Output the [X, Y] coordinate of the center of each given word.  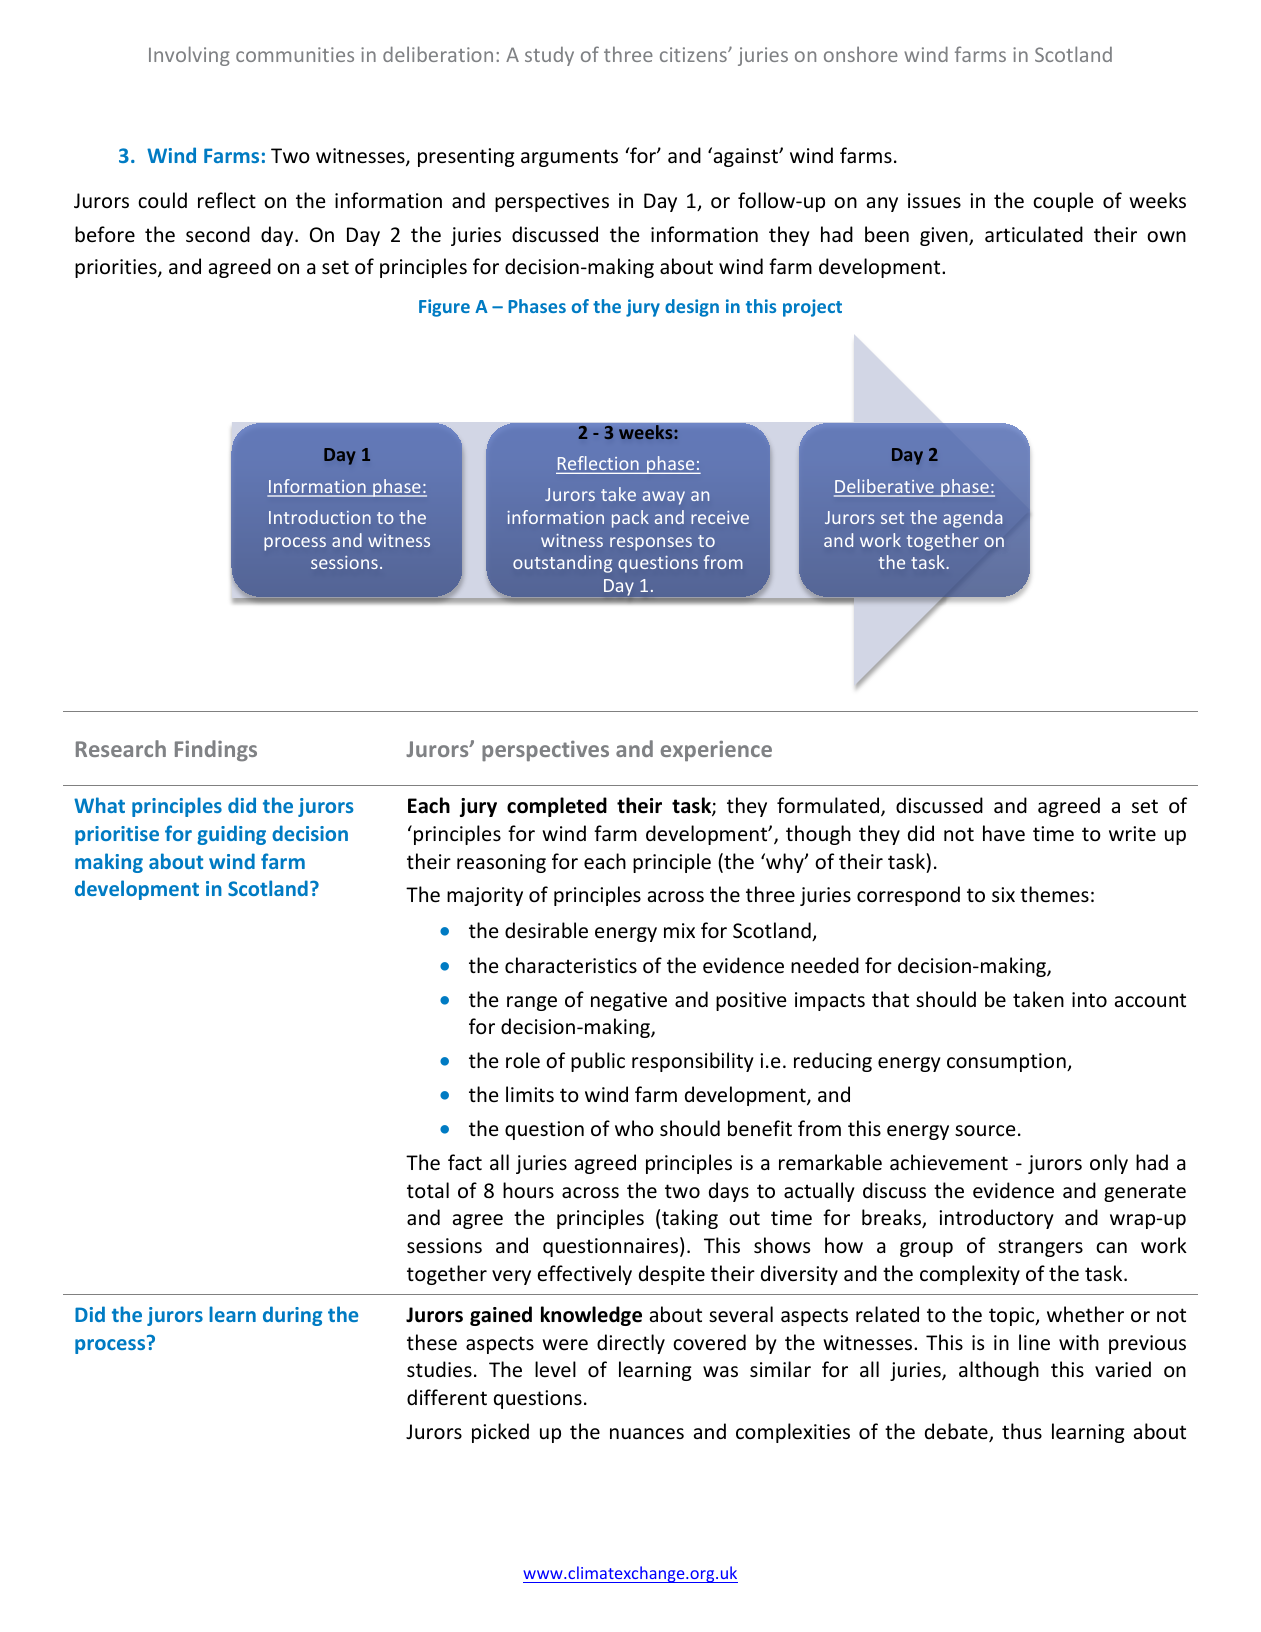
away [664, 498]
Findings [216, 751]
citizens [694, 54]
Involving [189, 56]
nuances [647, 1434]
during [292, 1316]
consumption [1007, 1062]
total [428, 1190]
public [598, 1062]
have [1004, 833]
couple [1063, 202]
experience [716, 751]
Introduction [320, 517]
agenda [972, 519]
